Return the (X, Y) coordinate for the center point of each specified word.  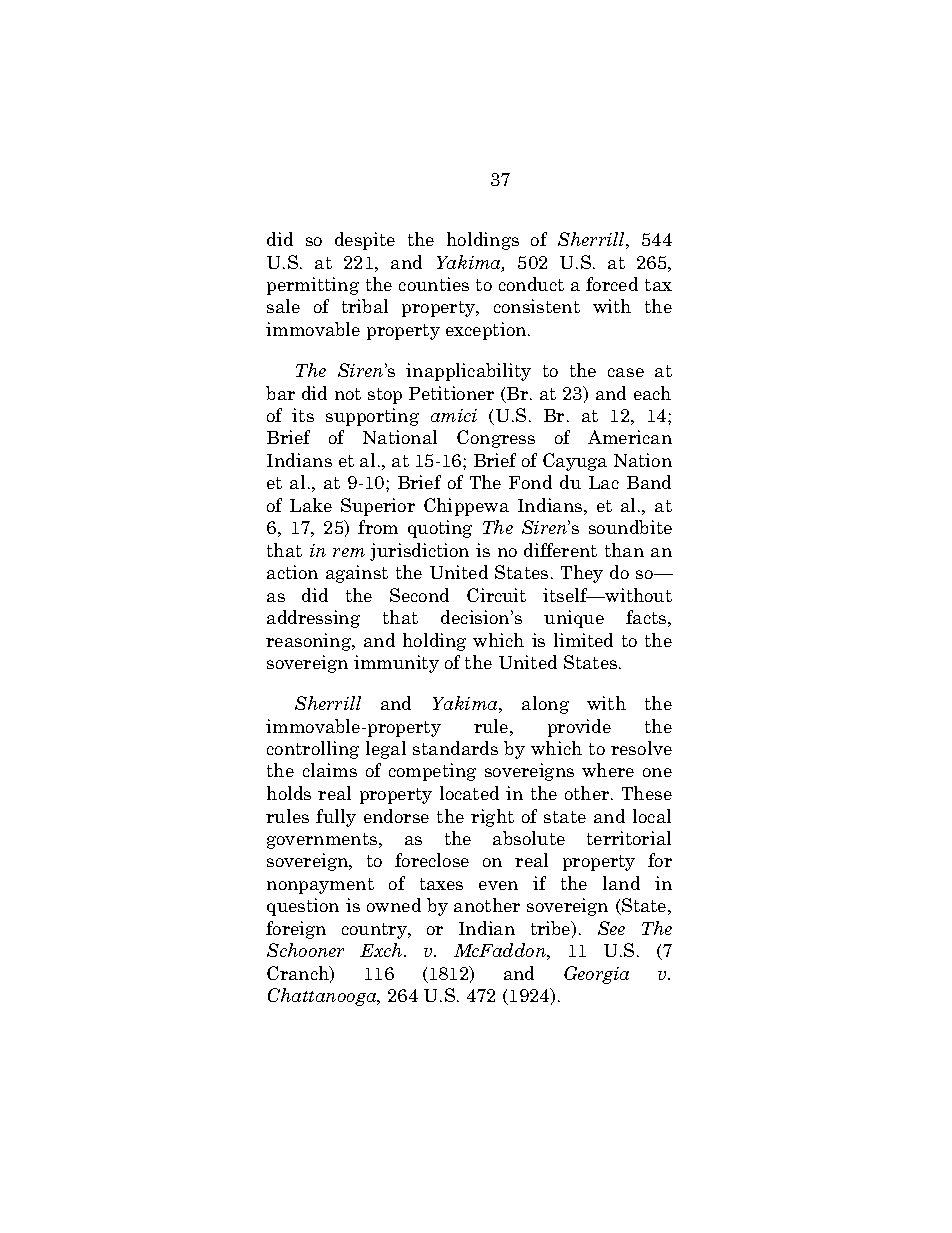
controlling (313, 750)
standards (455, 748)
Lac (604, 482)
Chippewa (466, 507)
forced (612, 284)
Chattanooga (323, 997)
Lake (311, 505)
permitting (313, 286)
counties (434, 284)
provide (579, 728)
